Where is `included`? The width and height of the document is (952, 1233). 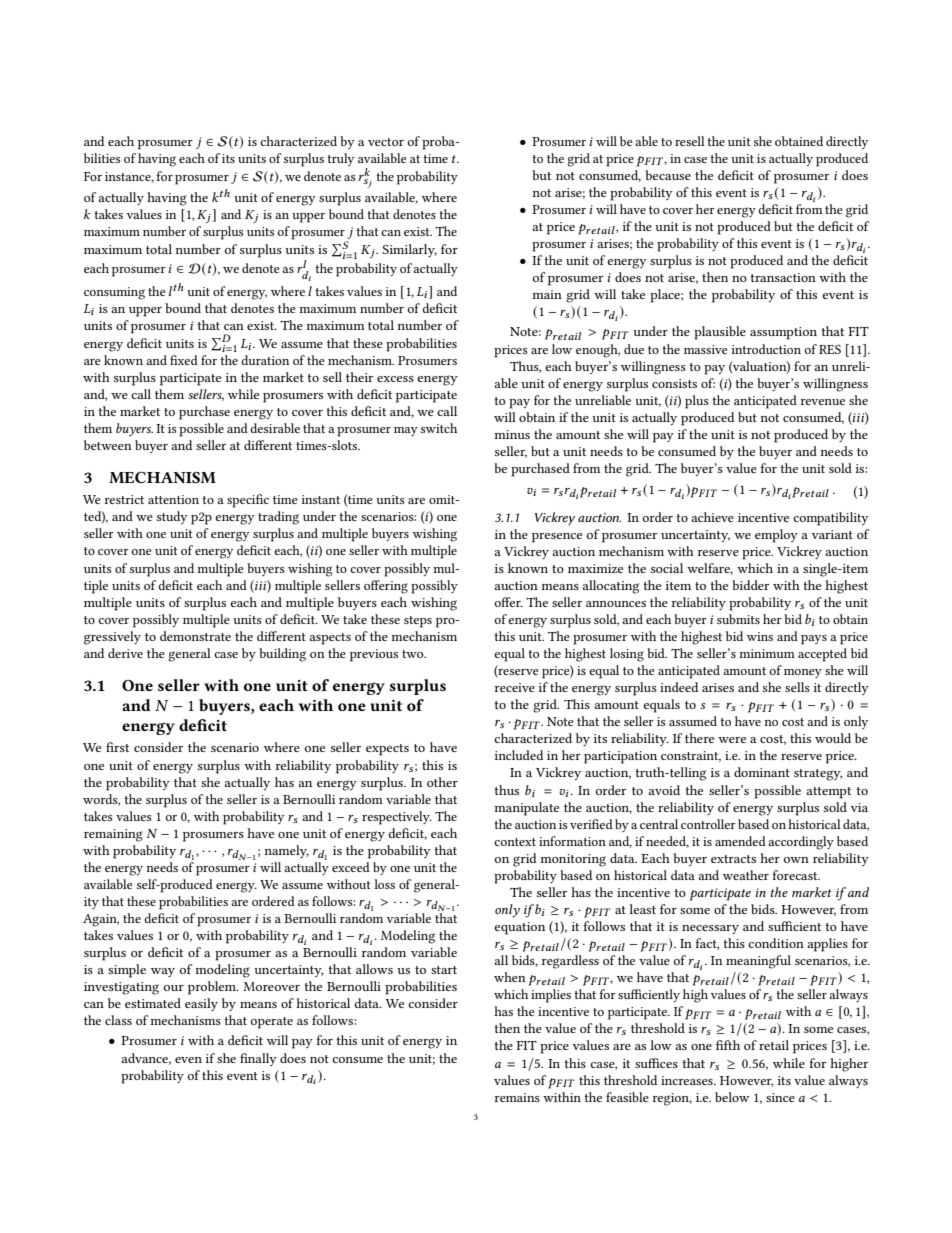
included is located at coordinates (519, 755).
